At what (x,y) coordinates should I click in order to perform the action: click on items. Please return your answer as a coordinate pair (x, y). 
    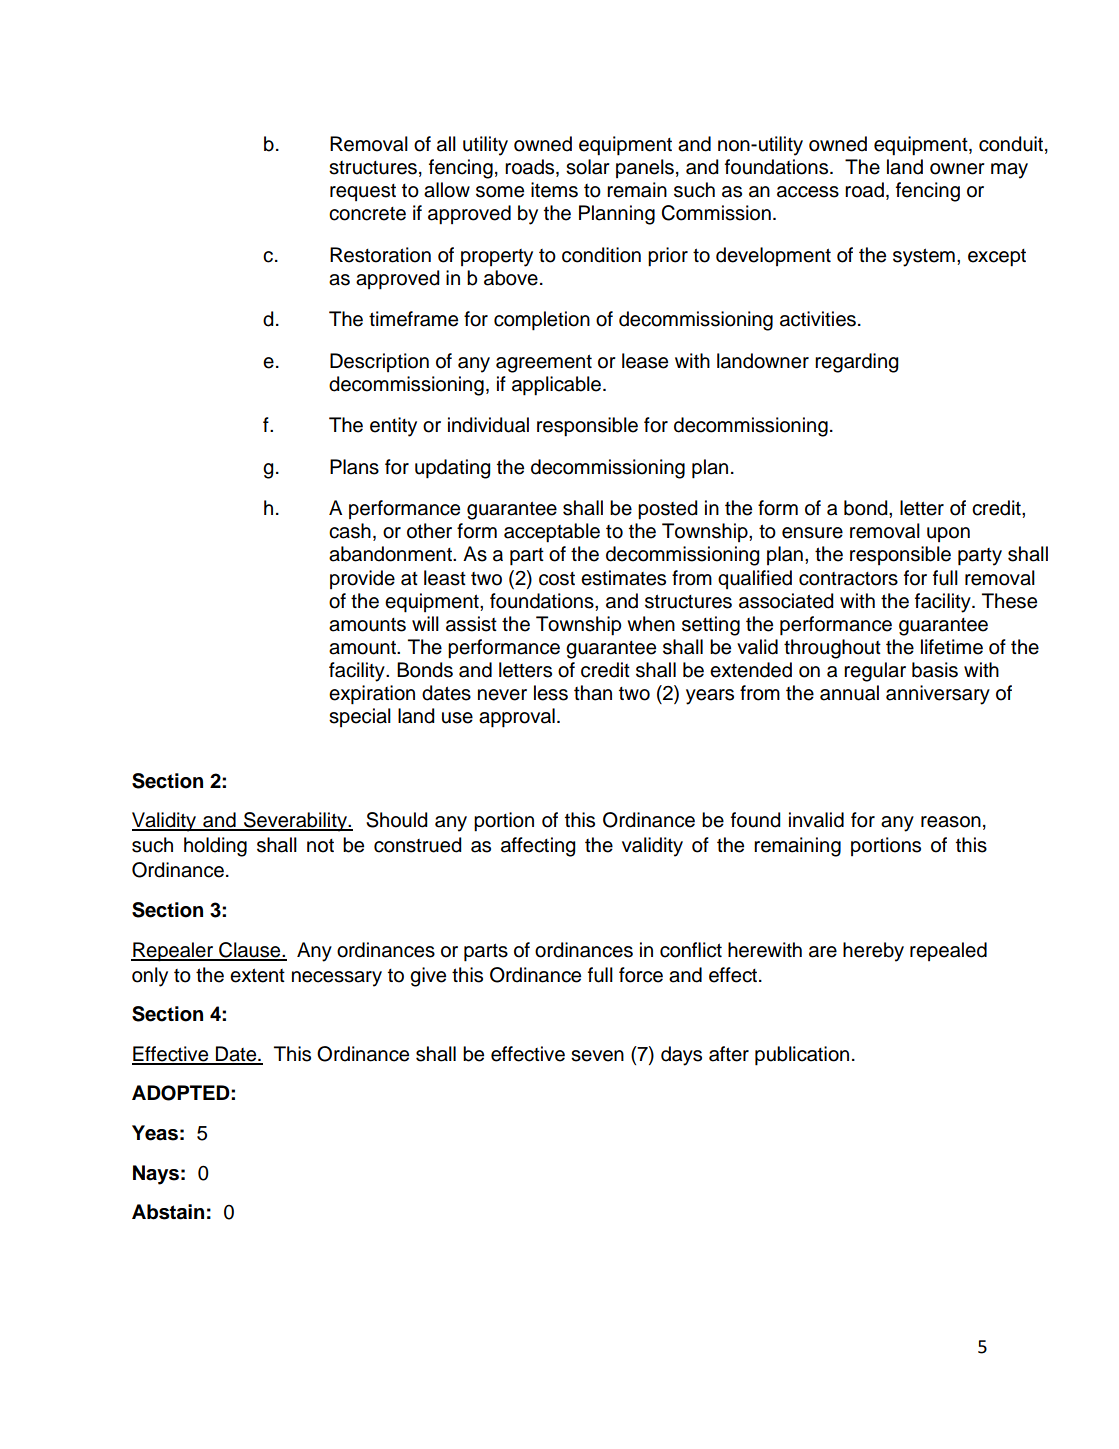
    Looking at the image, I should click on (554, 190).
